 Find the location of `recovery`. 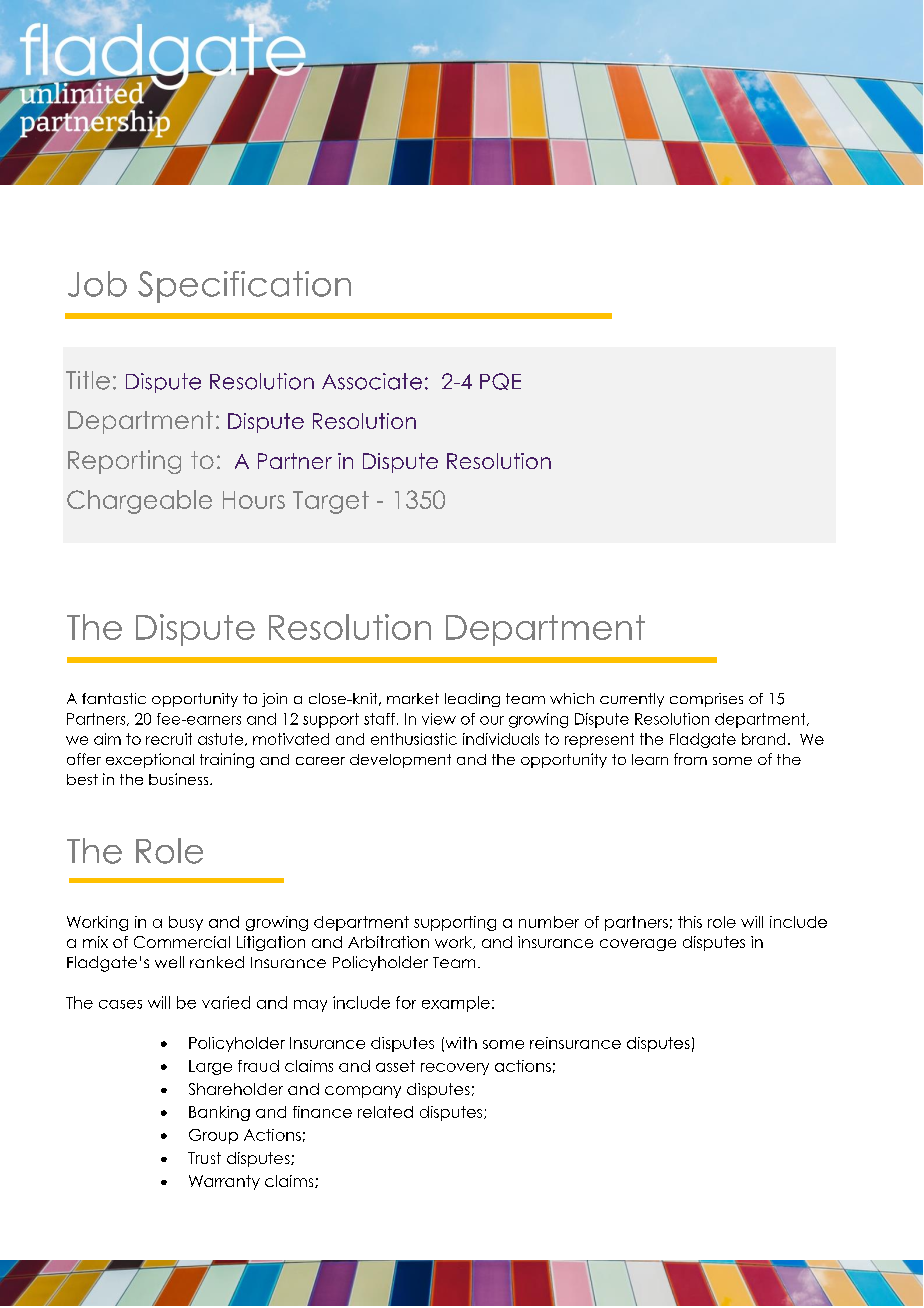

recovery is located at coordinates (455, 1069).
